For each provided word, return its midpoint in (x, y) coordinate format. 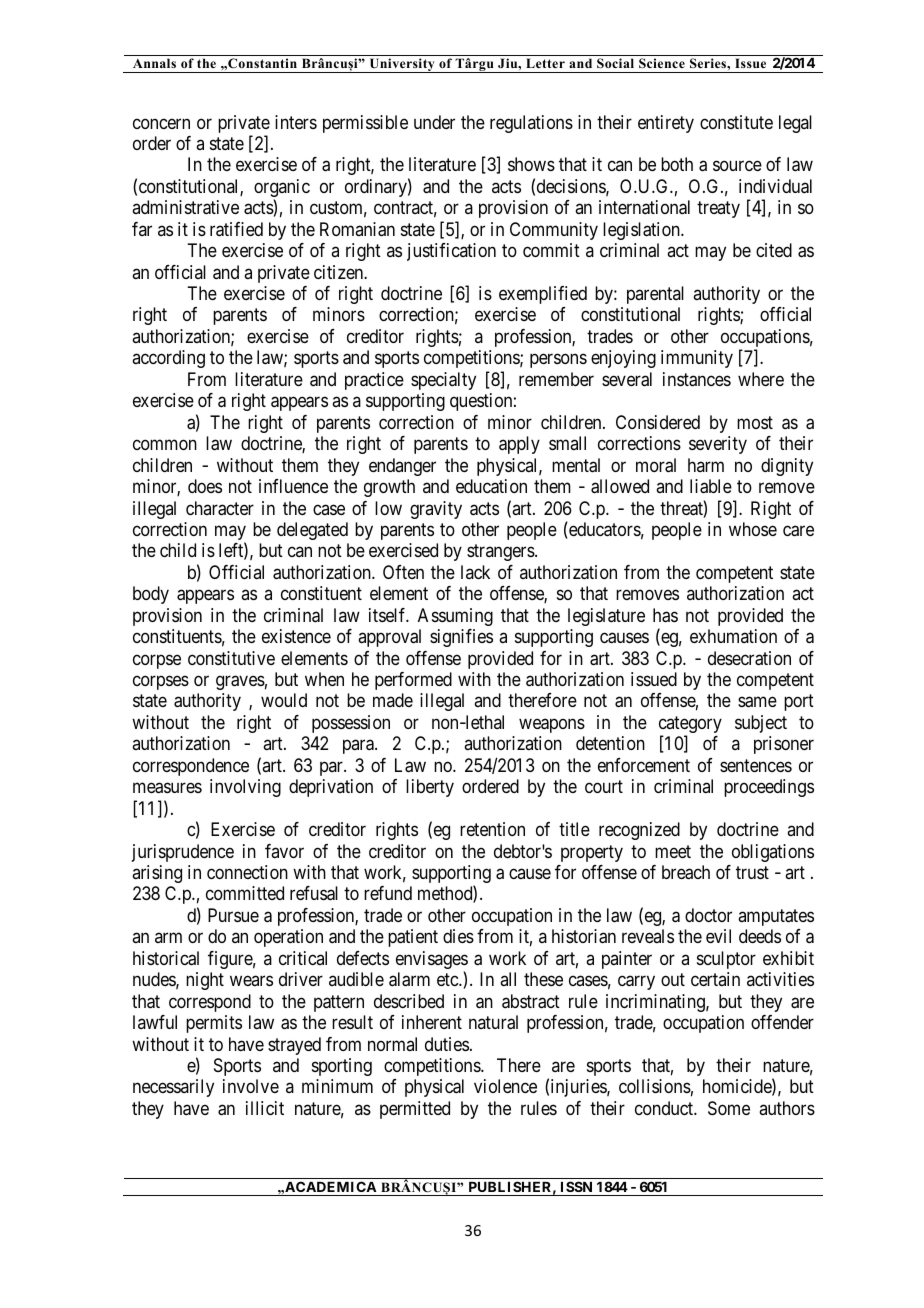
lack (475, 572)
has (665, 615)
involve (251, 1086)
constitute (736, 122)
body (151, 595)
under (434, 122)
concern (161, 123)
